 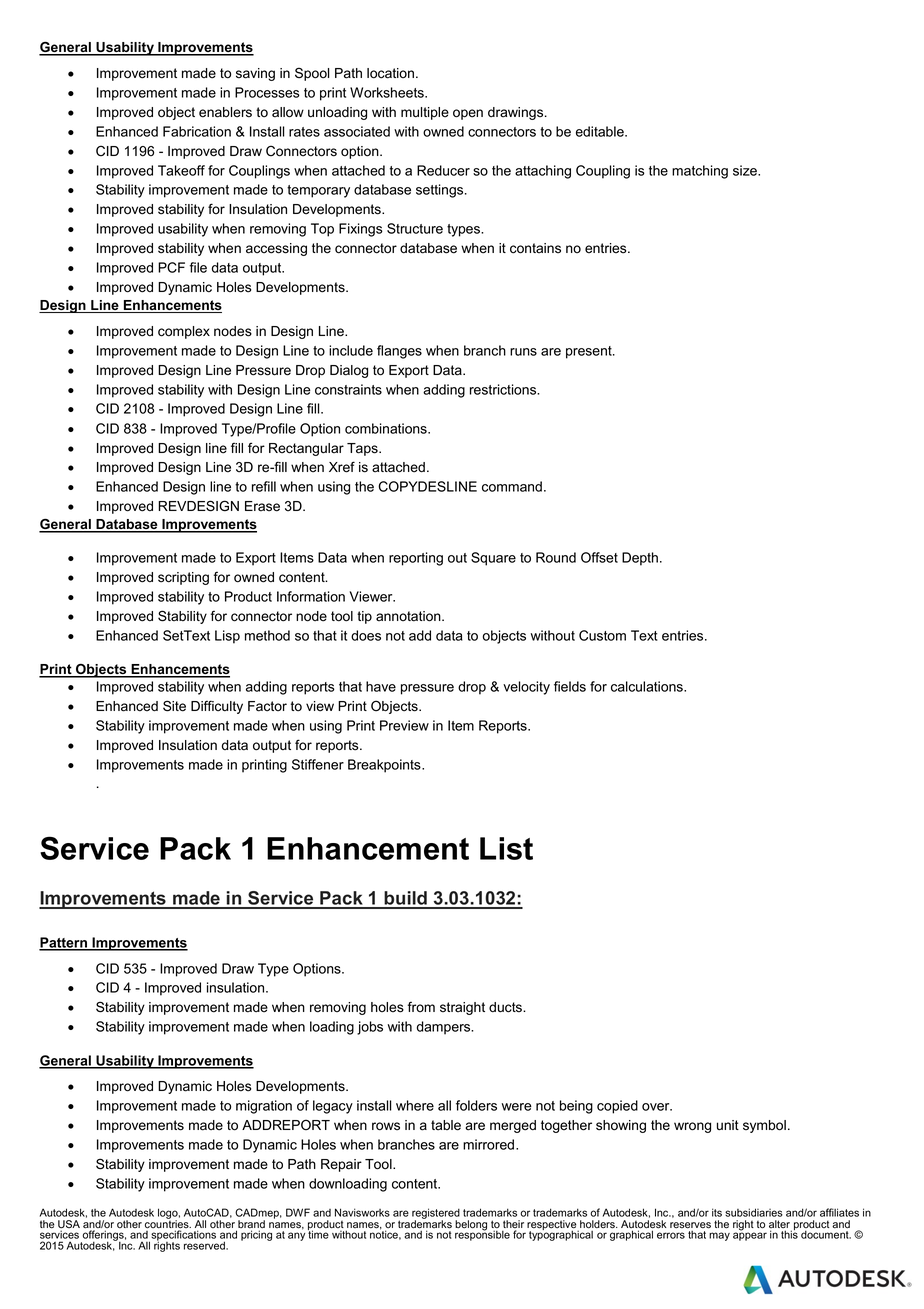 What do you see at coordinates (648, 686) in the screenshot?
I see `calculations` at bounding box center [648, 686].
